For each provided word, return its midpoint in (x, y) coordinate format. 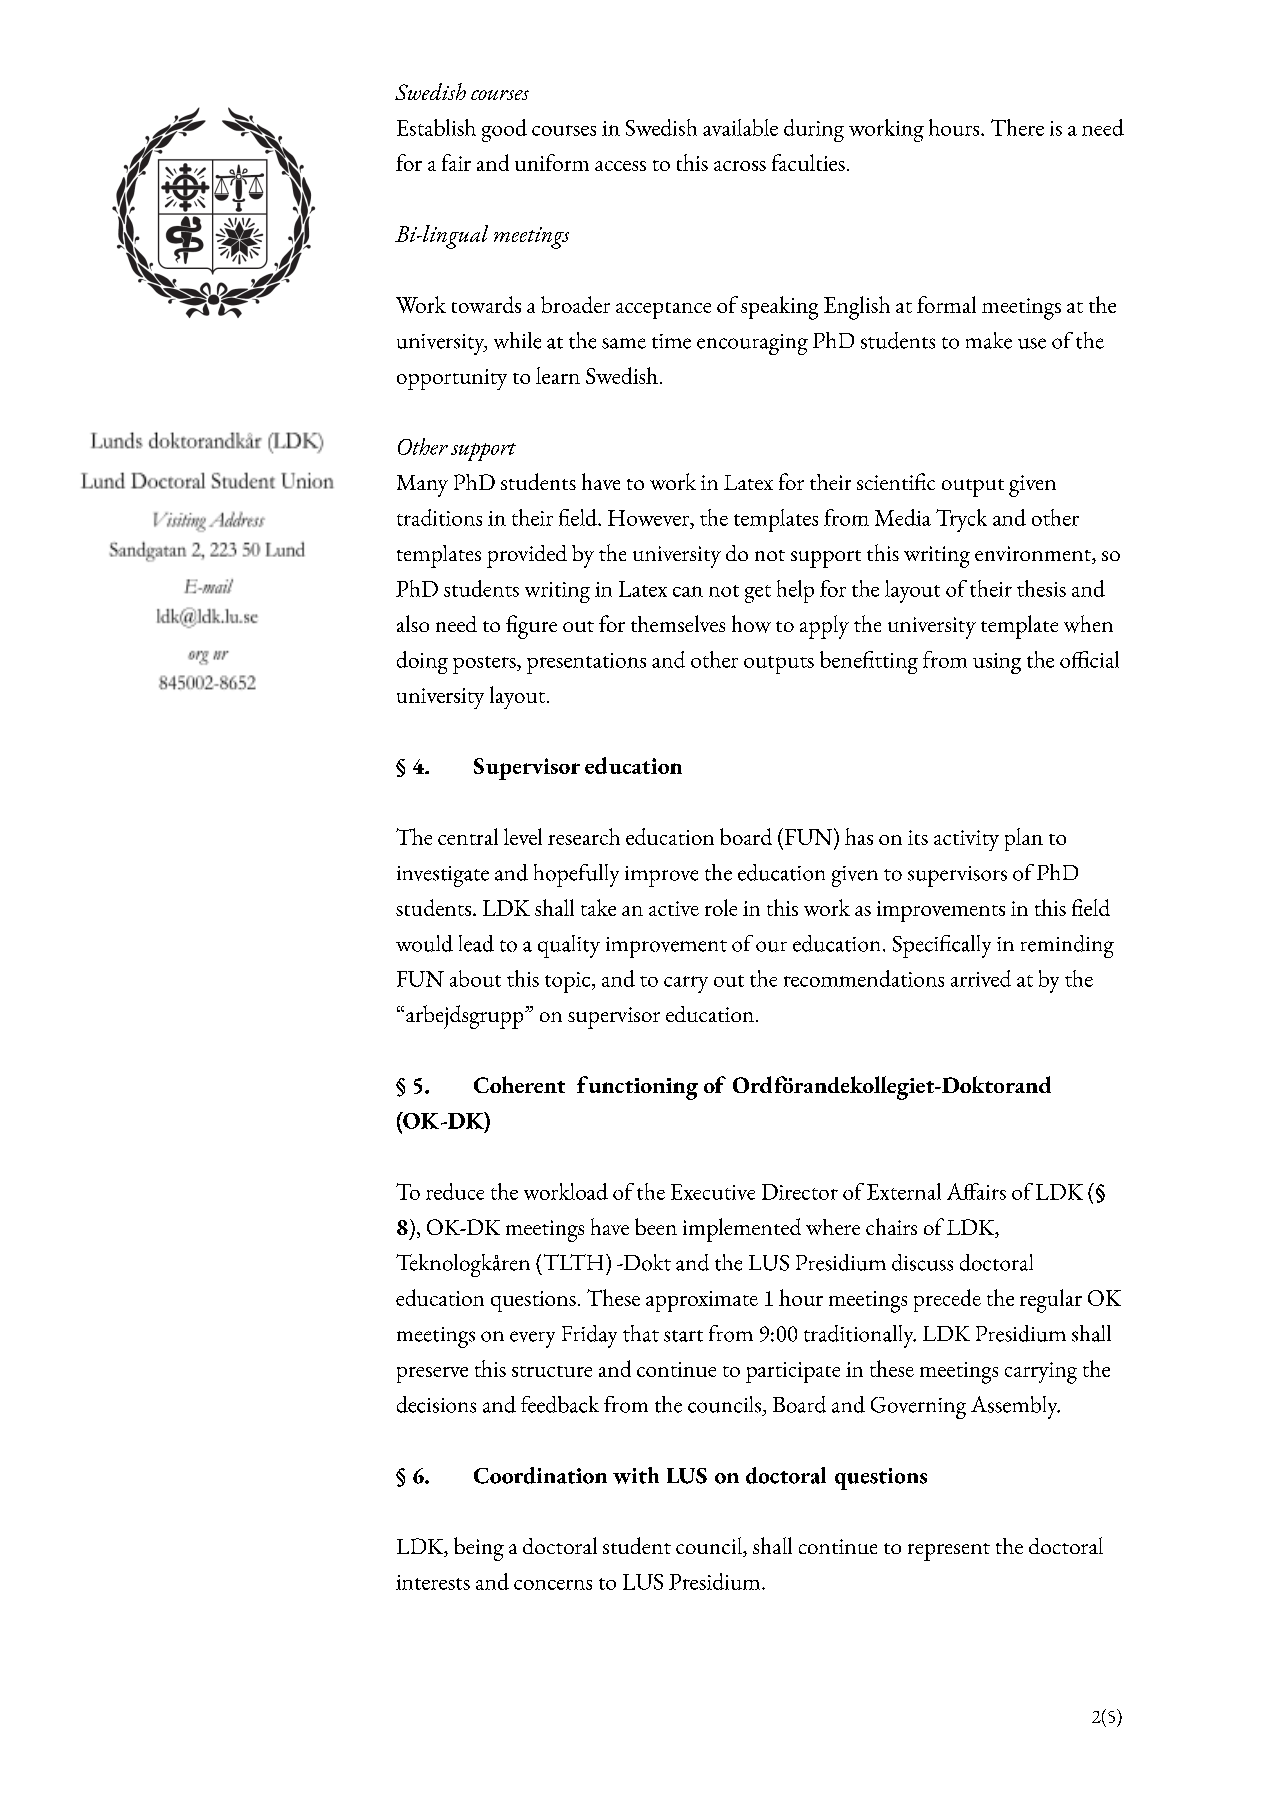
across (740, 166)
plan (1024, 839)
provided (527, 556)
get (758, 594)
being (479, 1549)
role (721, 907)
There (1017, 127)
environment (1034, 555)
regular (1051, 1301)
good (504, 130)
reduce (455, 1191)
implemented (742, 1230)
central (468, 836)
